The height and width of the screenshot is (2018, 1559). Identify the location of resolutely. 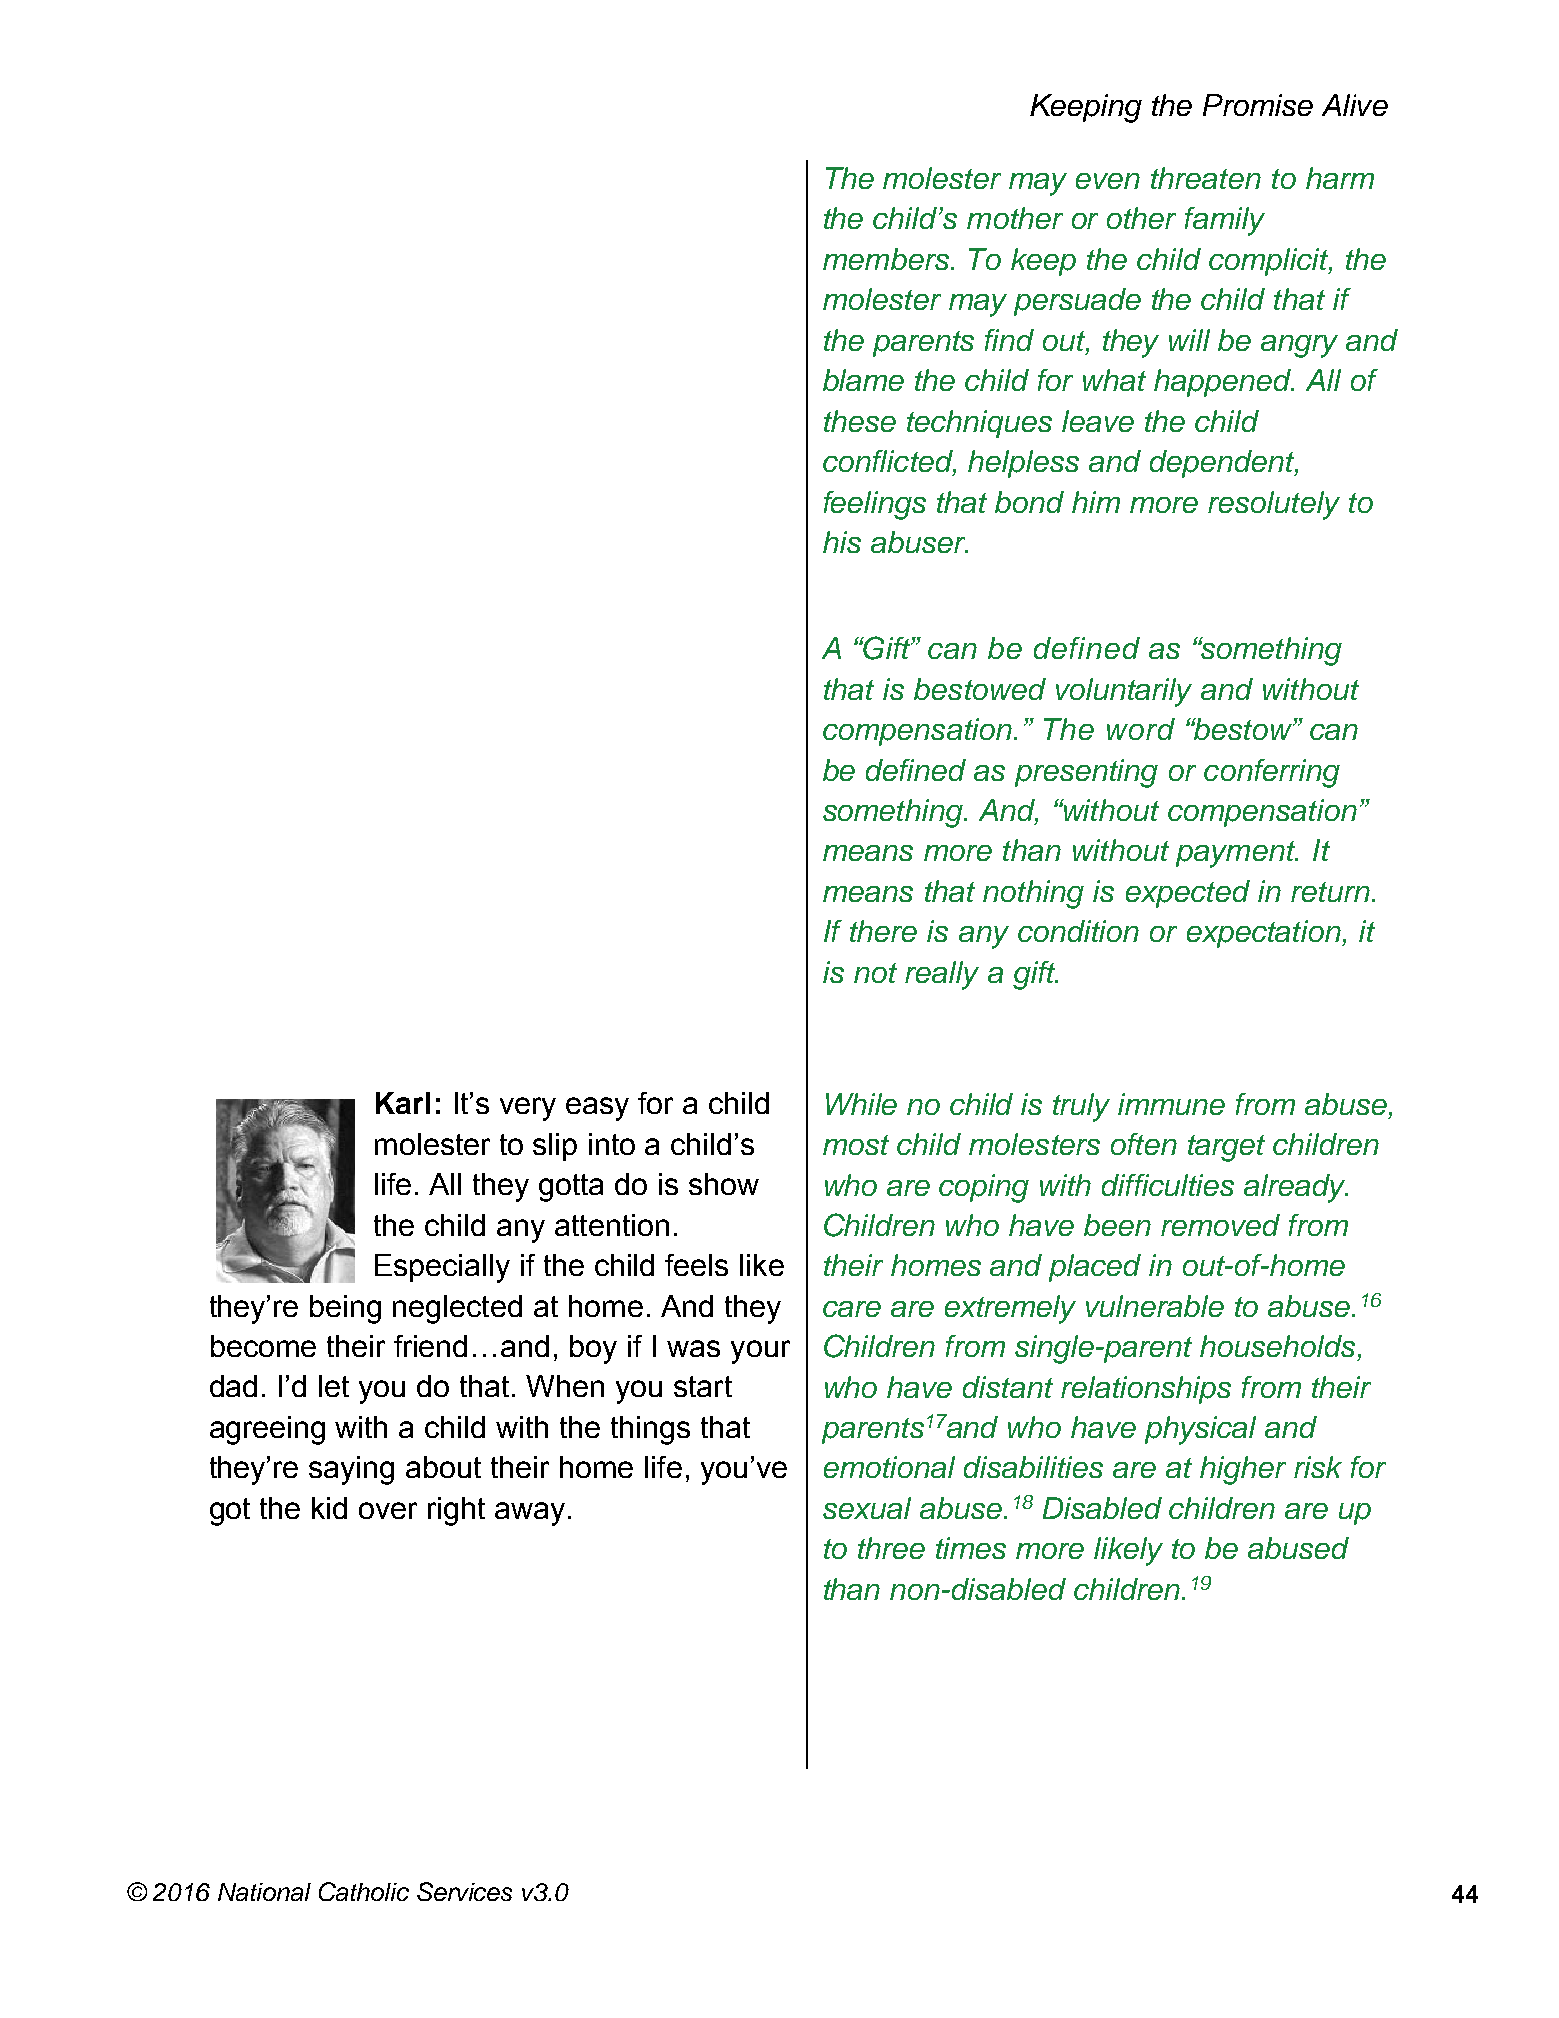
(1274, 505).
